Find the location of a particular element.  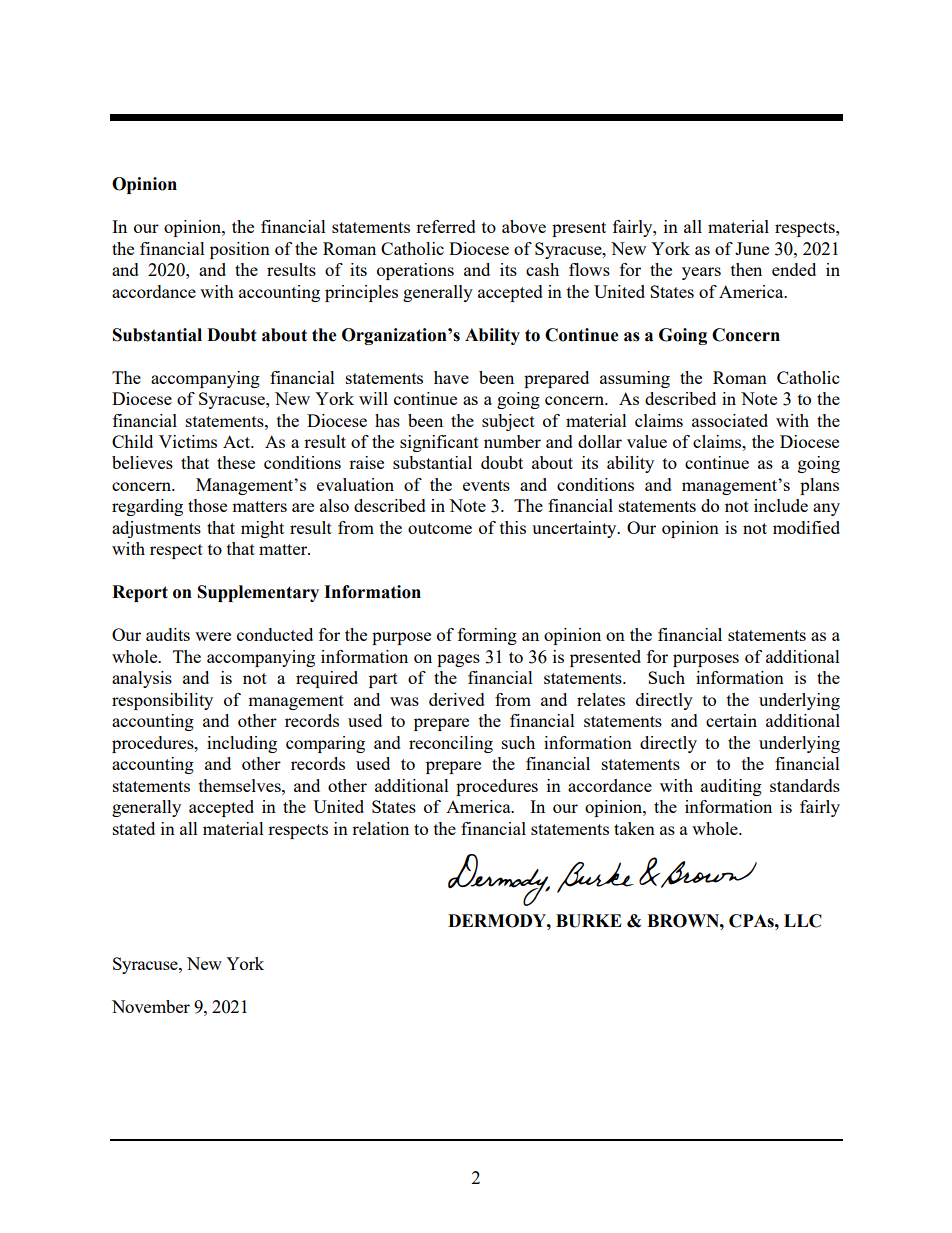

referred is located at coordinates (446, 226).
